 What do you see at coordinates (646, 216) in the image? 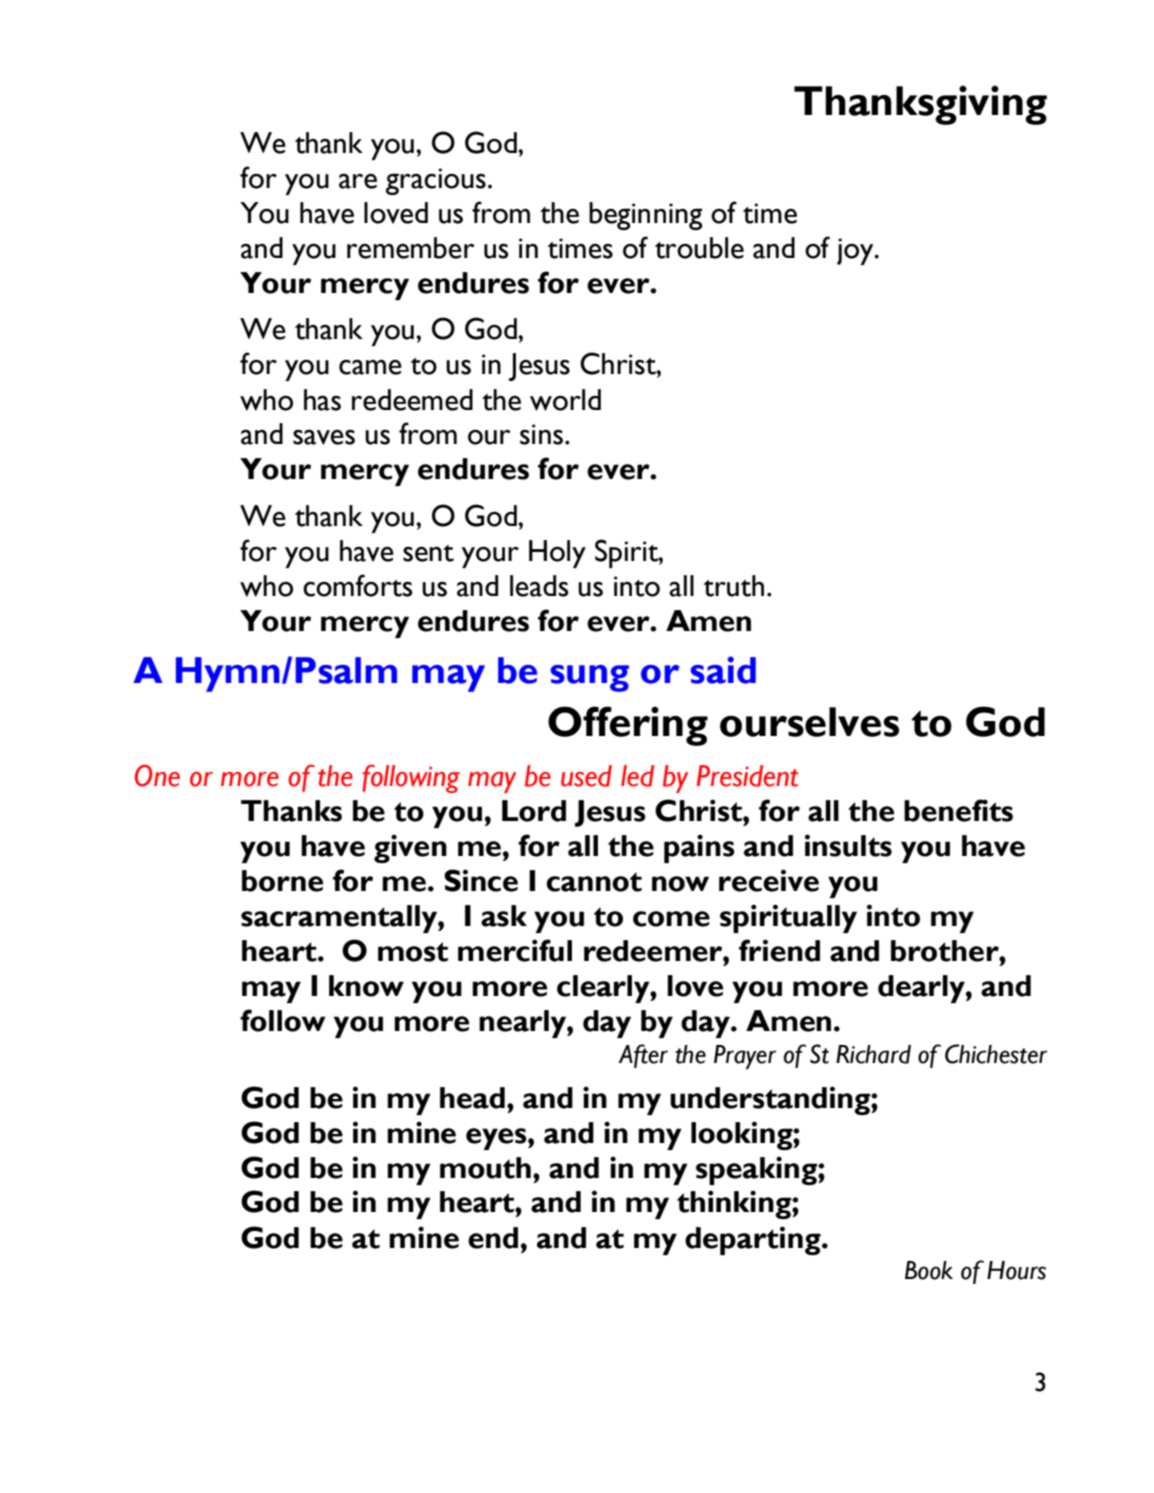
I see `beginning` at bounding box center [646, 216].
